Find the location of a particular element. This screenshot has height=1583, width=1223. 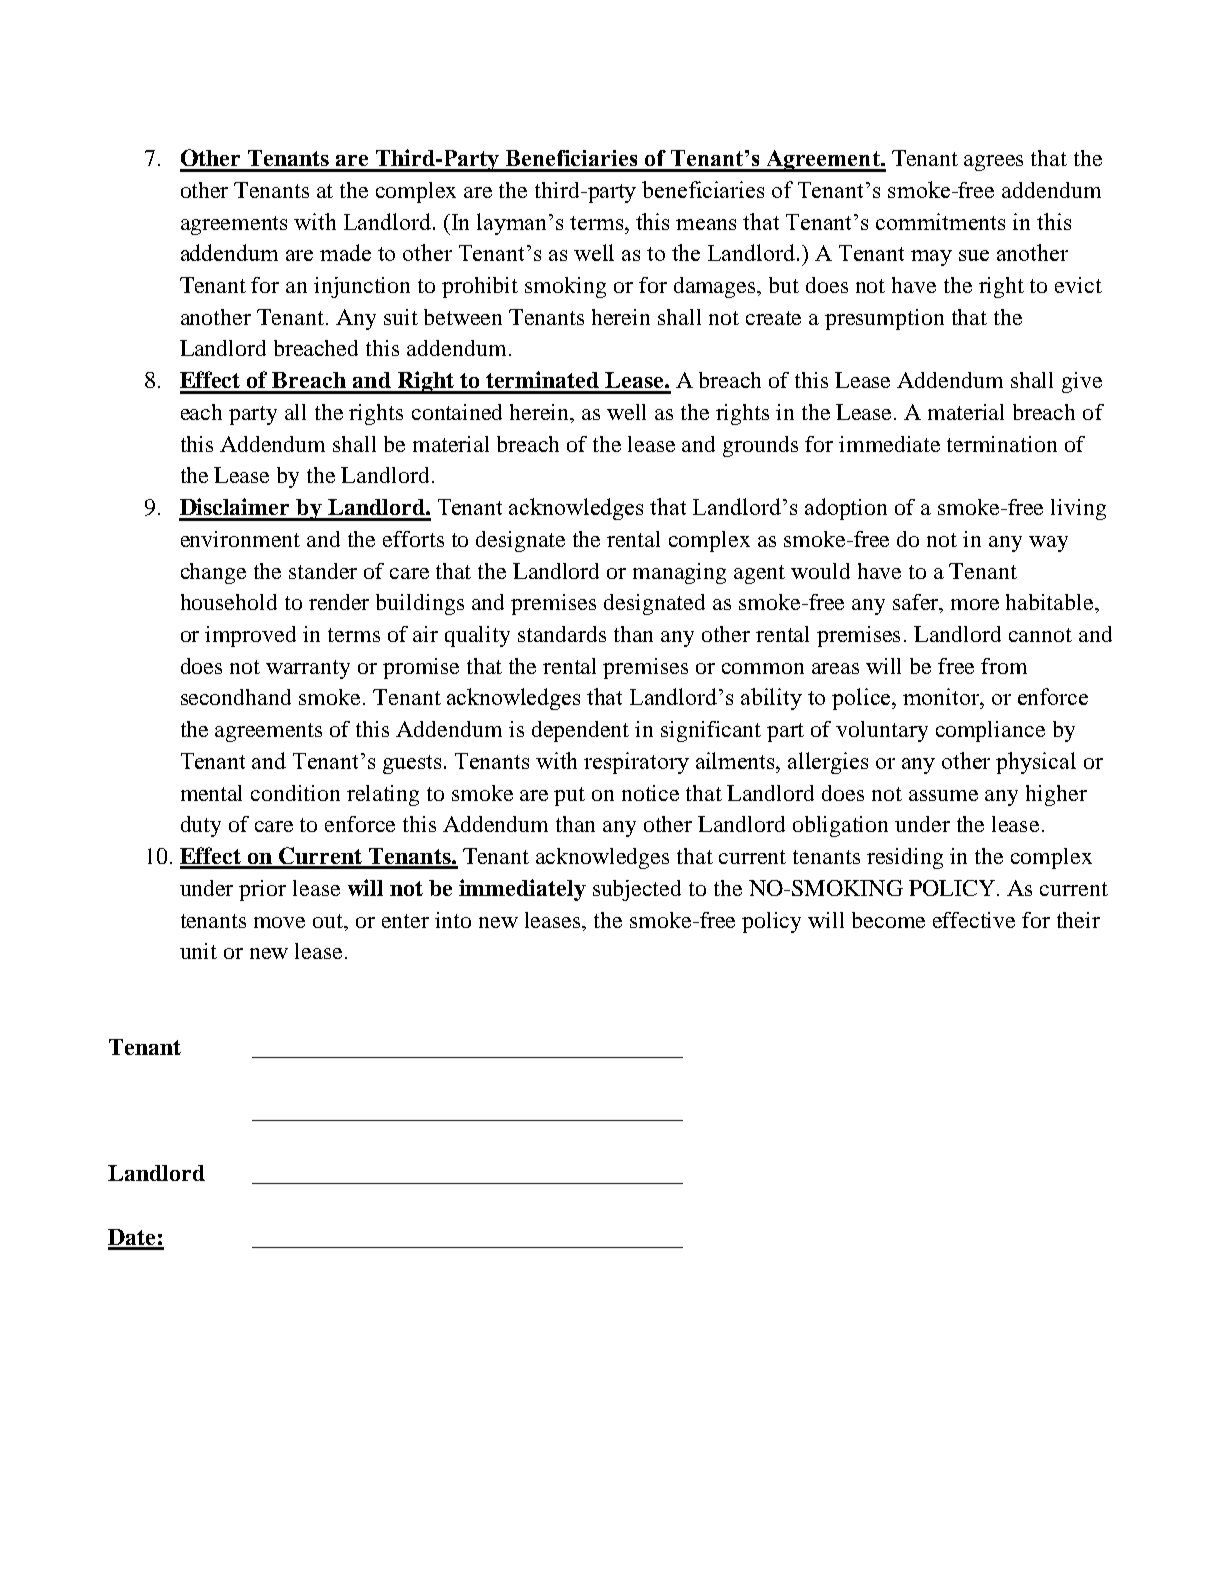

subjected is located at coordinates (637, 890).
